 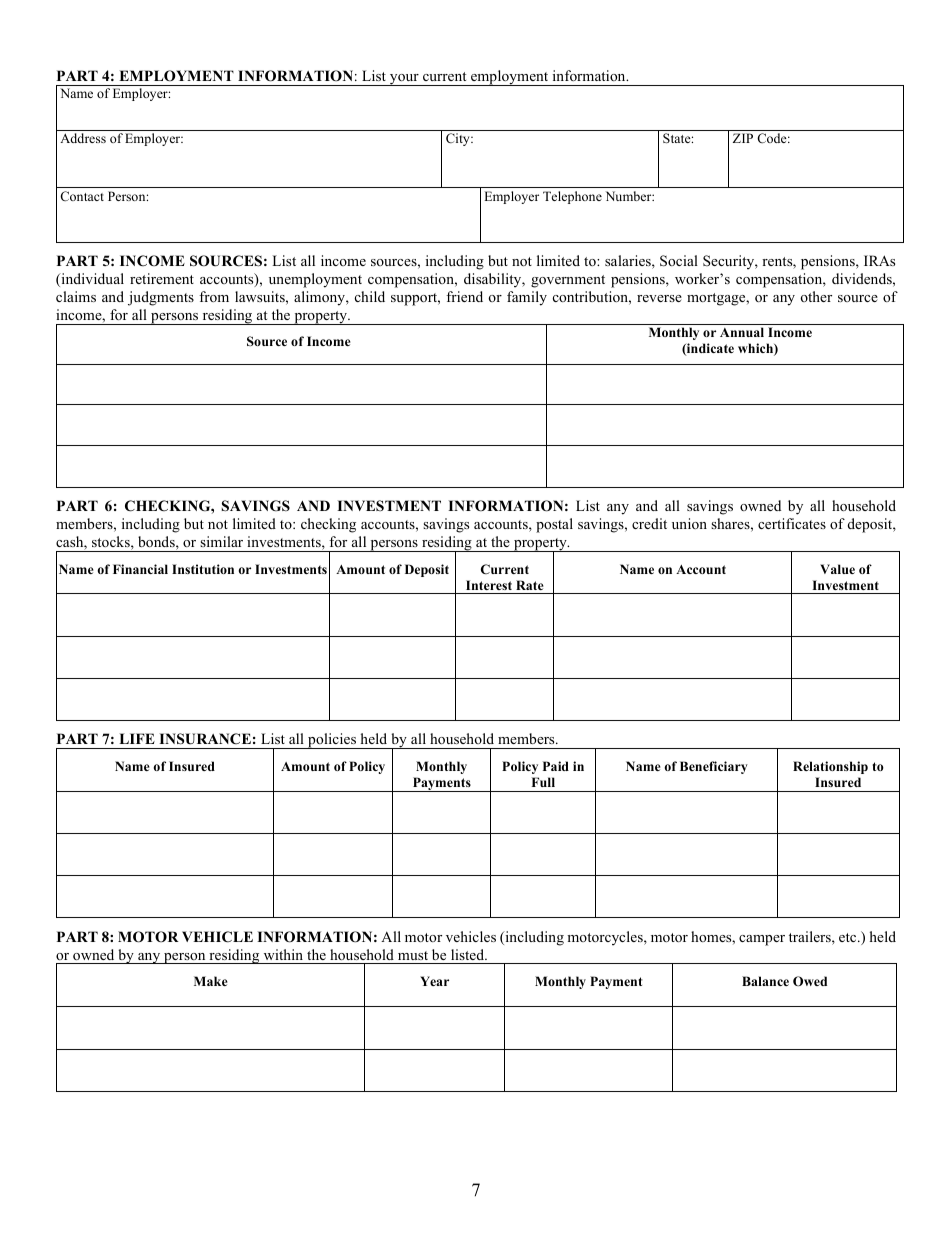 I want to click on Address, so click(x=83, y=138).
